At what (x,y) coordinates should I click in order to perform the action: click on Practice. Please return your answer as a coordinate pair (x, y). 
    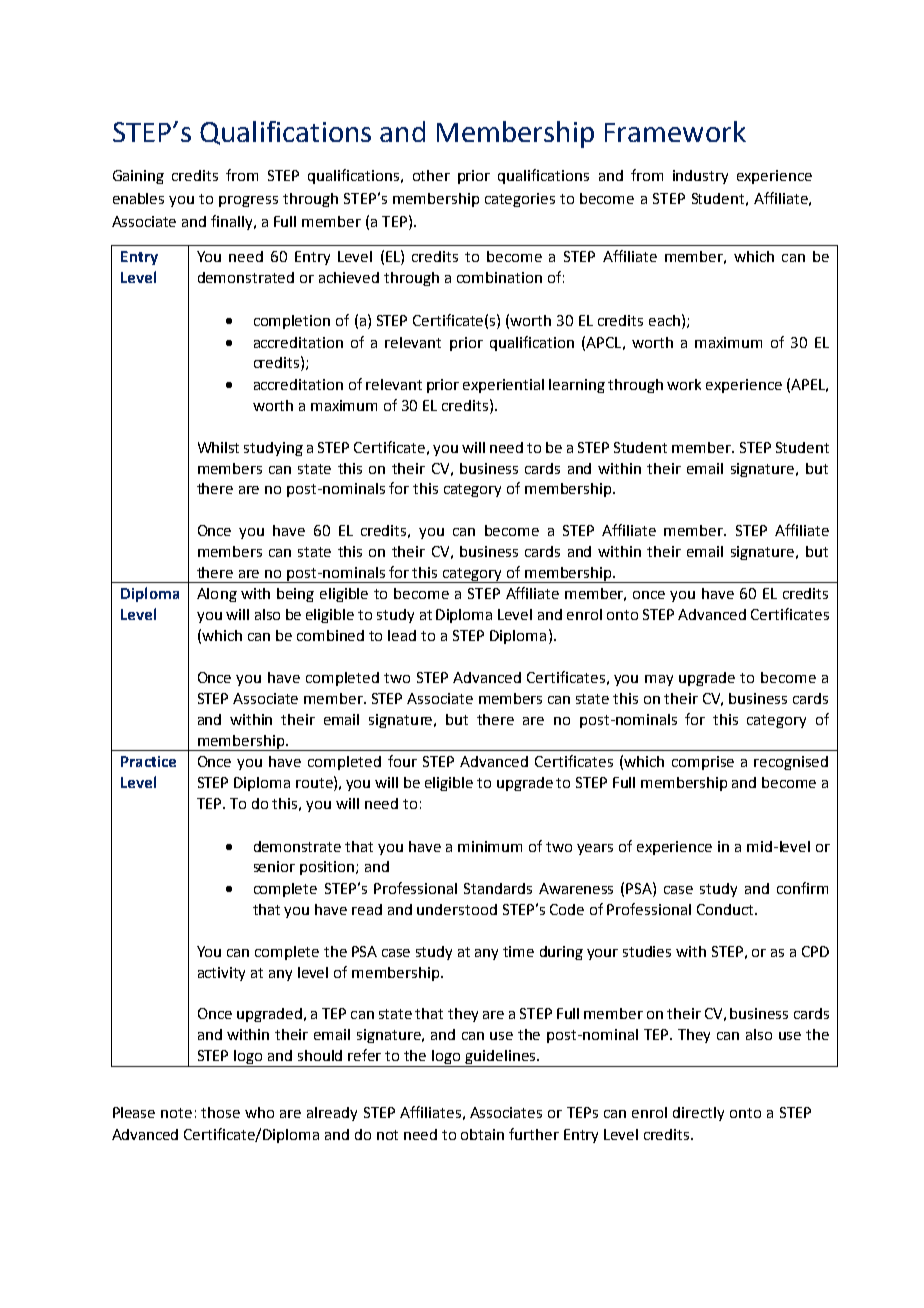
    Looking at the image, I should click on (148, 761).
